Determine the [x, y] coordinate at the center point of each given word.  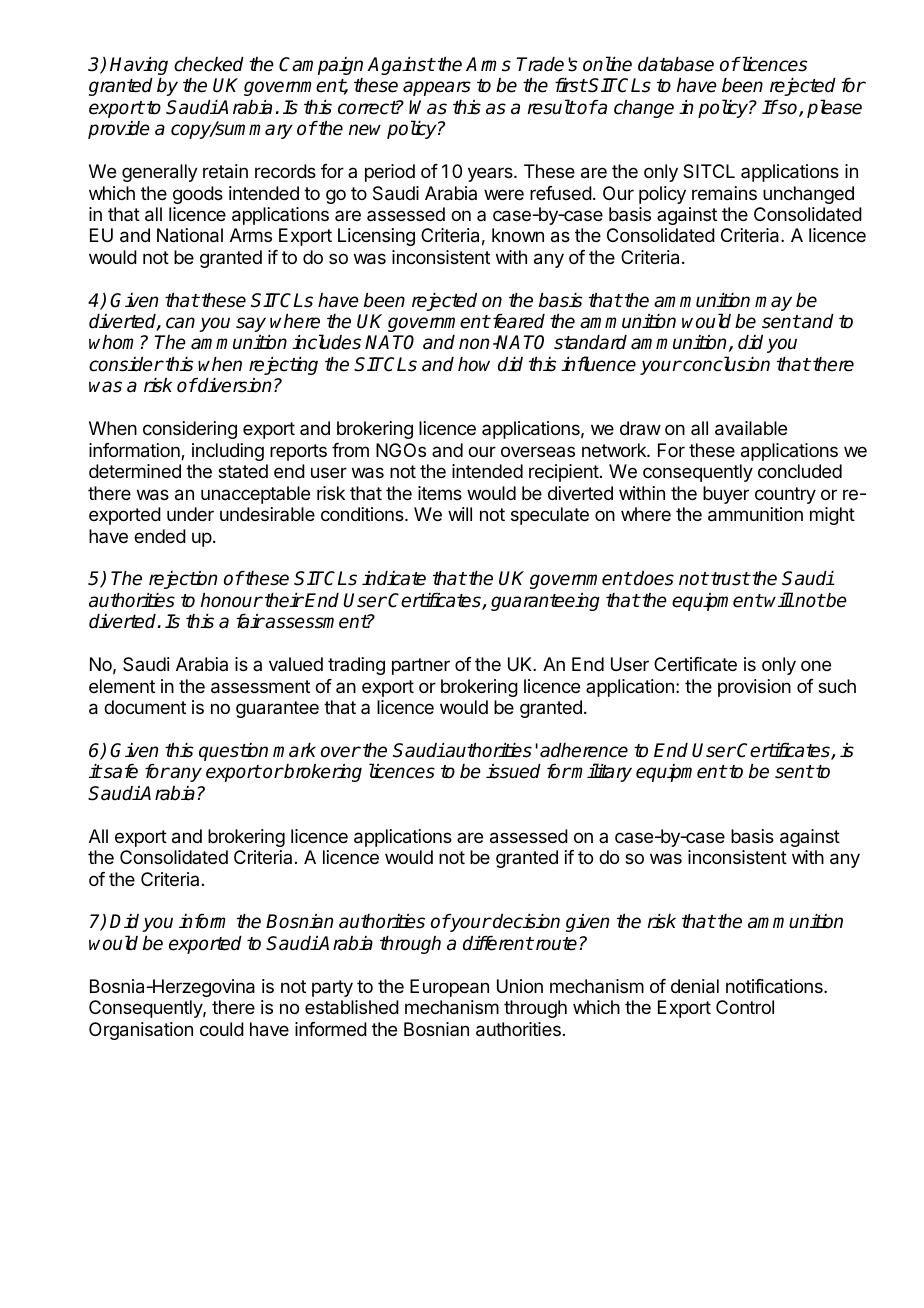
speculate [550, 516]
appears [437, 88]
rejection [183, 580]
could [222, 1029]
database [676, 64]
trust [730, 579]
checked [209, 64]
